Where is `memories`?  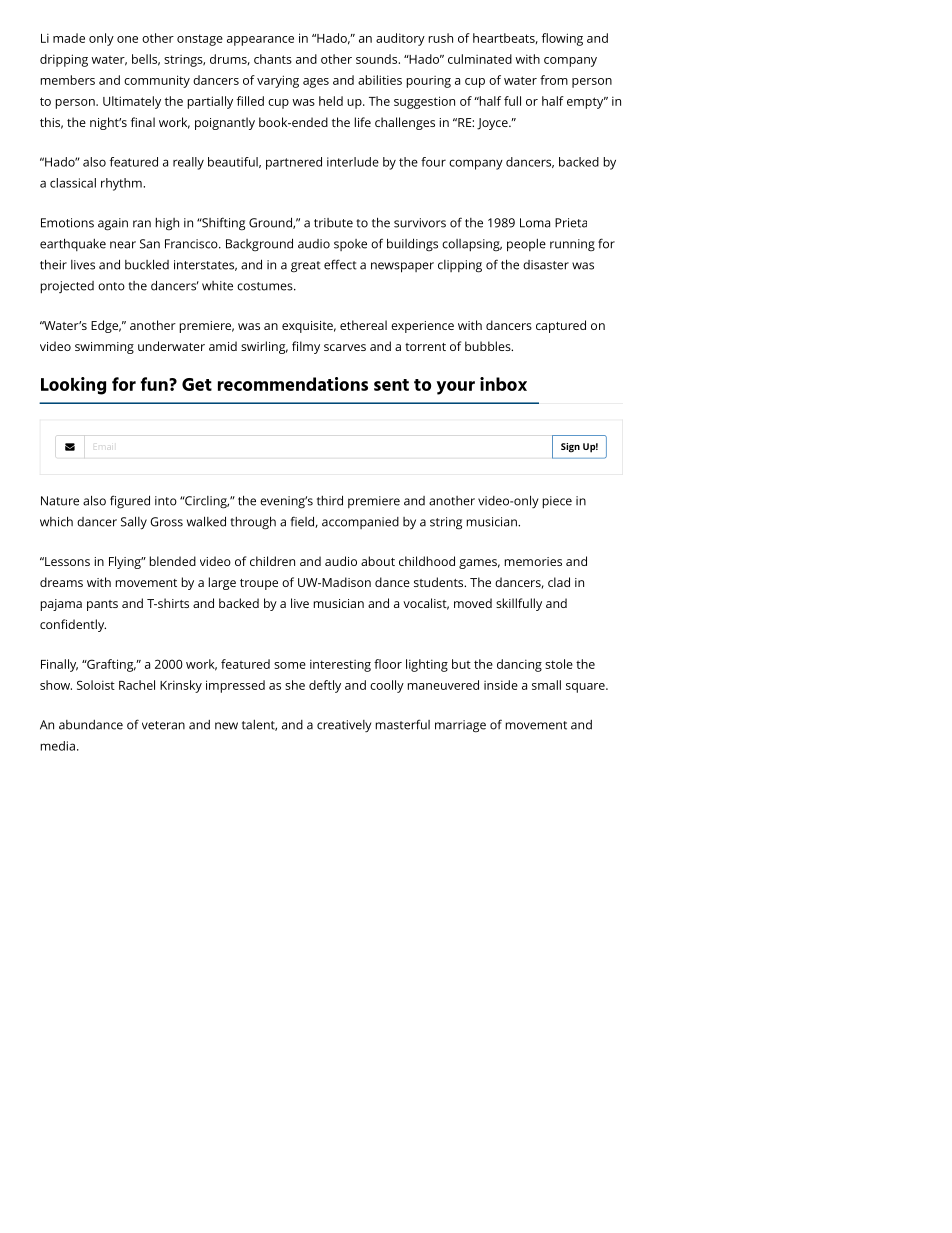 memories is located at coordinates (533, 561).
